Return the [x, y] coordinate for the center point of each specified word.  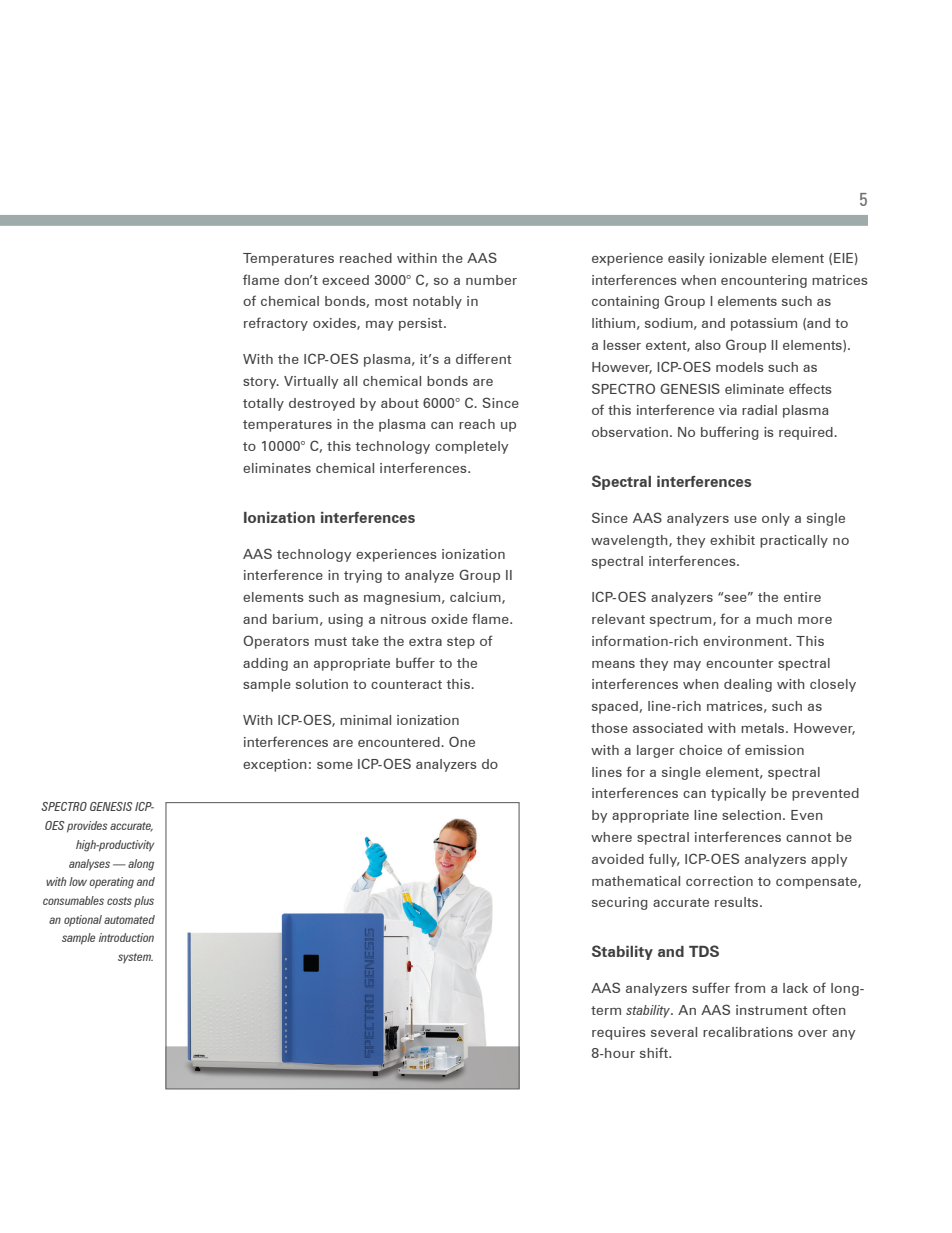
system [135, 958]
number [491, 280]
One [462, 741]
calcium [476, 598]
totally [263, 404]
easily [686, 259]
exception [275, 765]
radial [759, 410]
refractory [276, 324]
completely [471, 447]
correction [719, 881]
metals [764, 728]
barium [295, 619]
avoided [618, 859]
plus [144, 902]
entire [802, 597]
